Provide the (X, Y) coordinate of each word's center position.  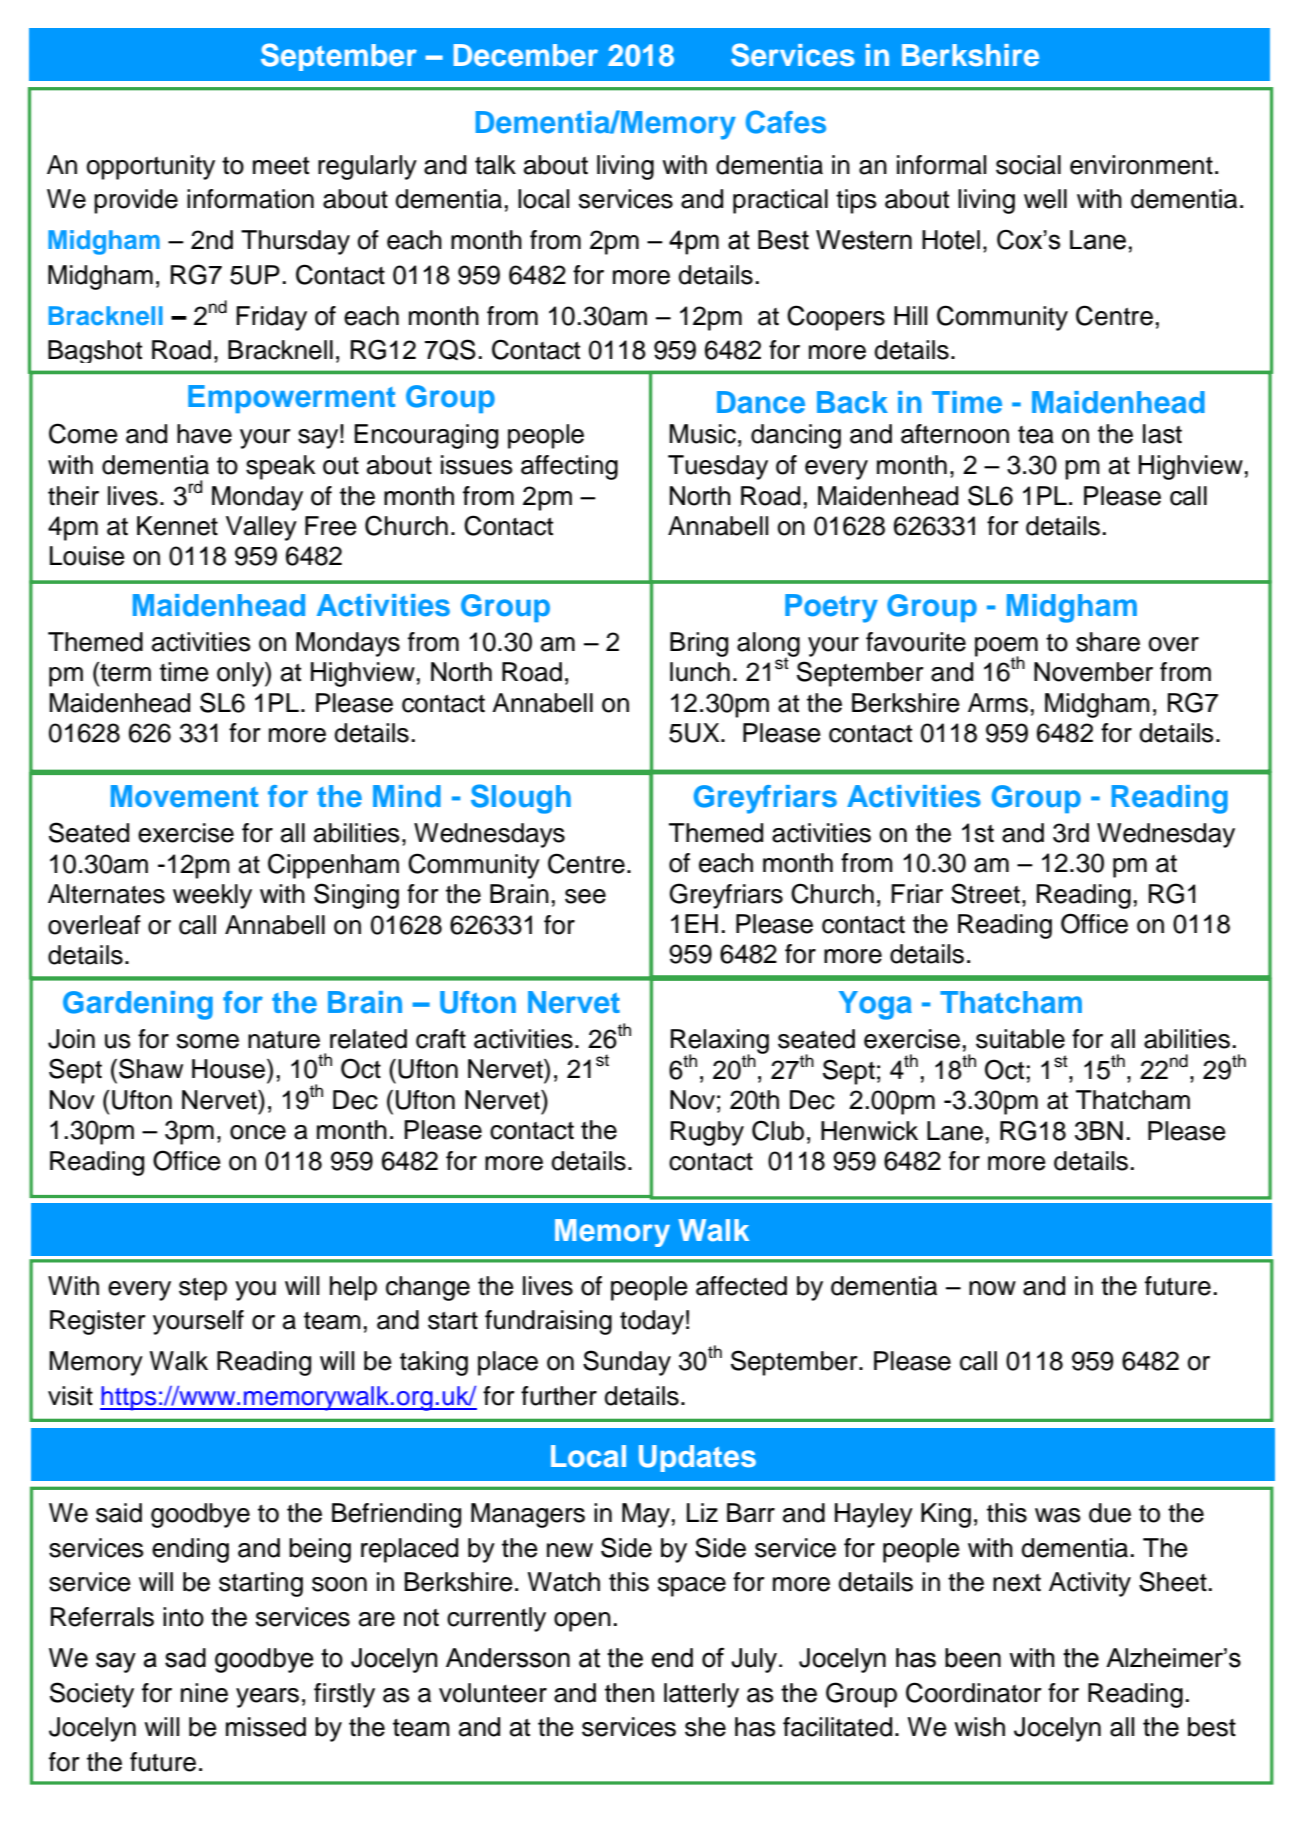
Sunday (627, 1363)
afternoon (955, 434)
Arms (998, 703)
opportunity (151, 167)
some (208, 1041)
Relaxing (720, 1042)
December (526, 55)
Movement (184, 796)
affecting (569, 467)
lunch (700, 672)
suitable (1020, 1039)
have (204, 434)
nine (204, 1693)
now (992, 1288)
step (203, 1289)
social (1028, 165)
